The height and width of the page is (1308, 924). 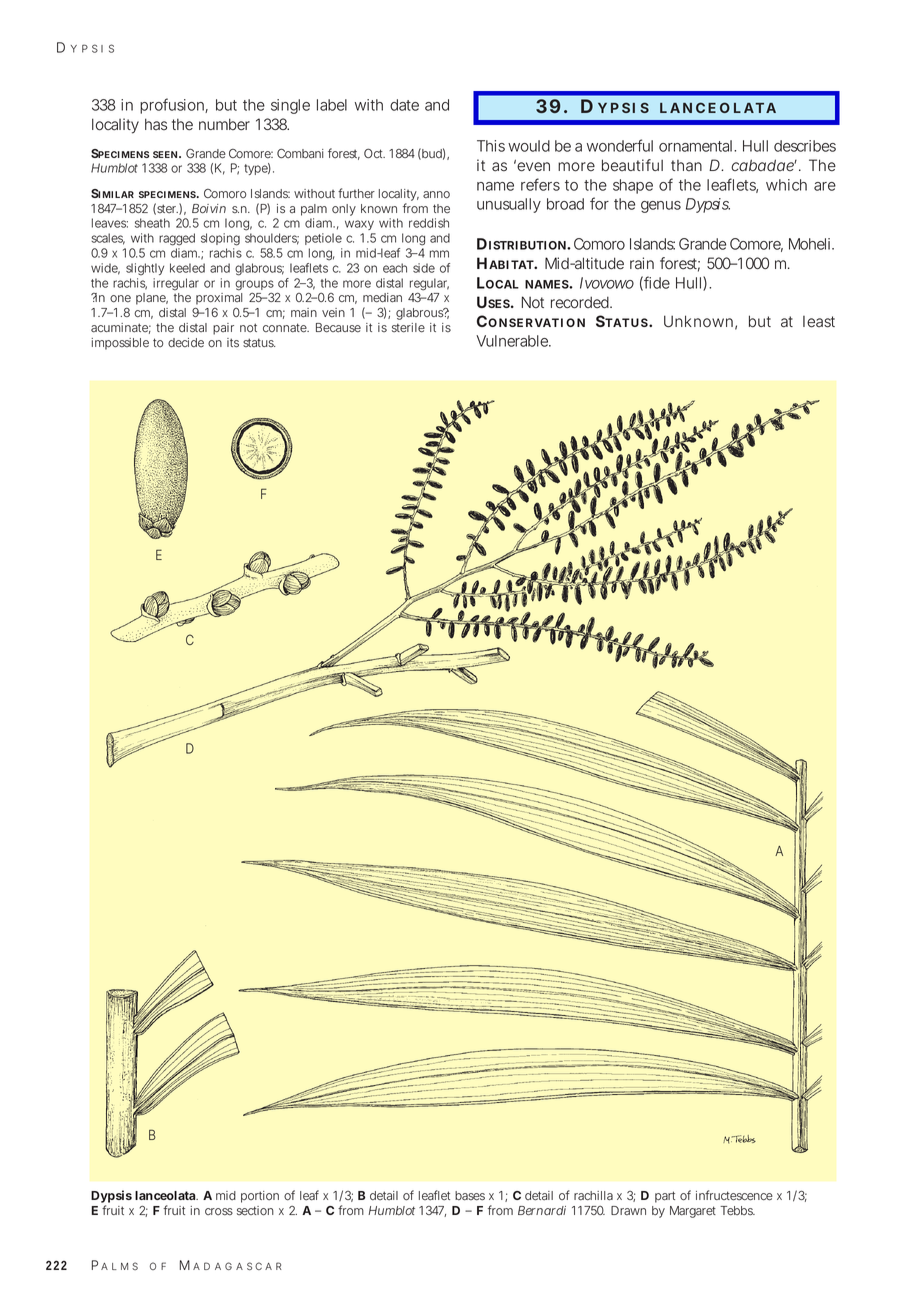 I want to click on Bernardi, so click(x=542, y=1210).
